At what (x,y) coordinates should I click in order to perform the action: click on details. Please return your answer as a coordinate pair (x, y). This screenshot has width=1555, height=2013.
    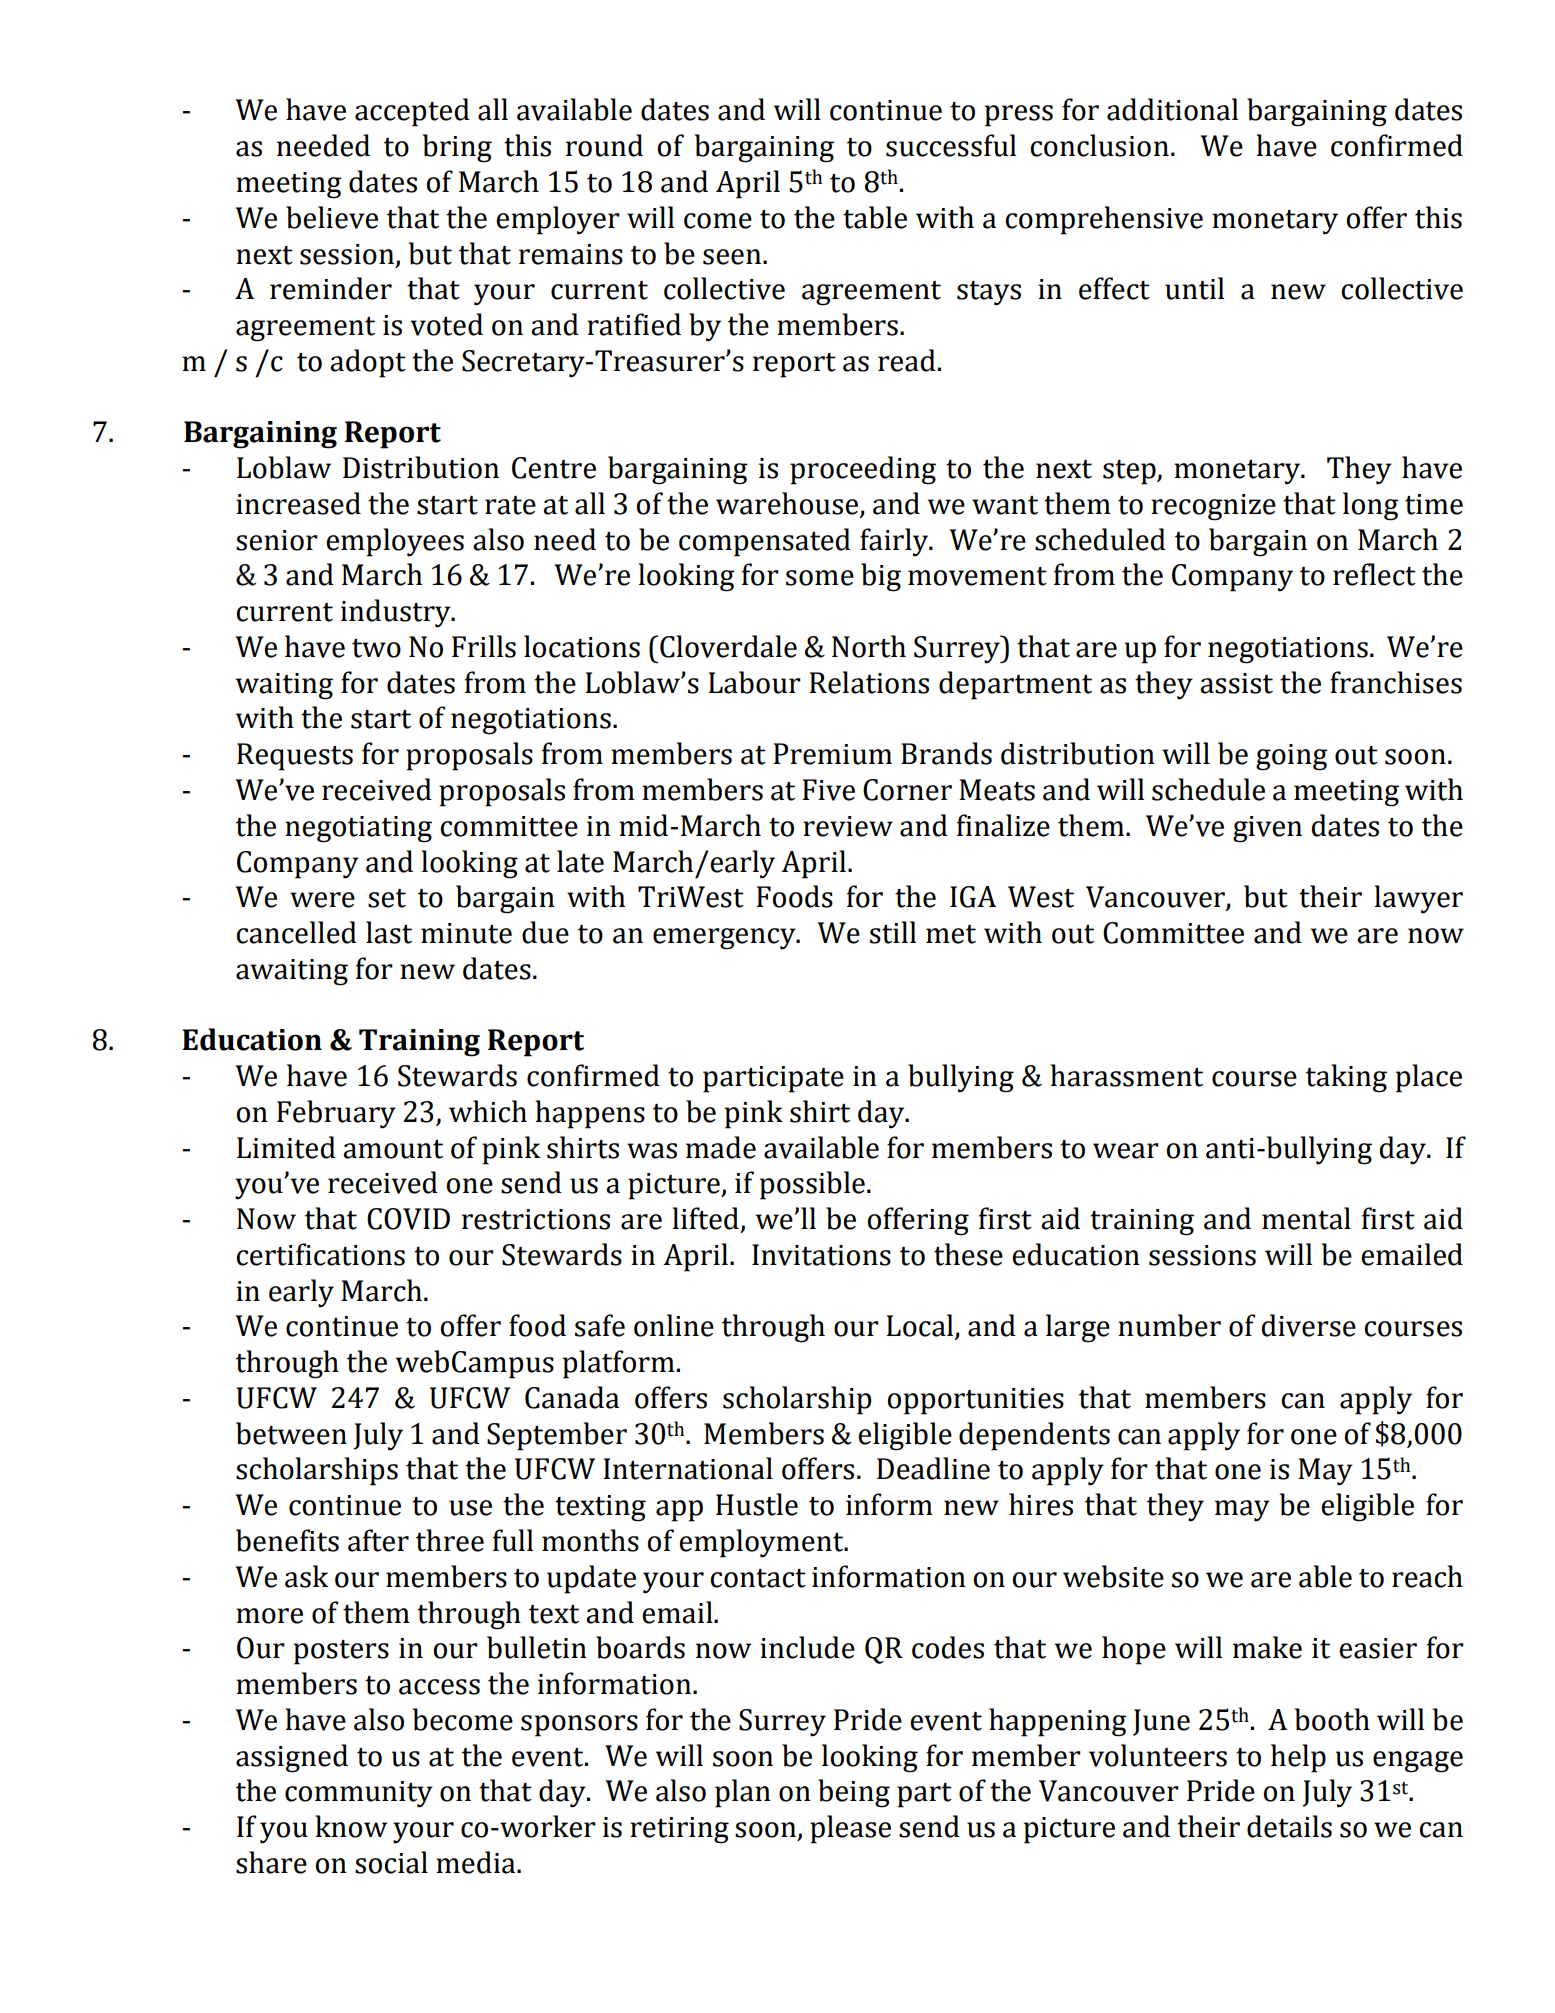
    Looking at the image, I should click on (1289, 1826).
